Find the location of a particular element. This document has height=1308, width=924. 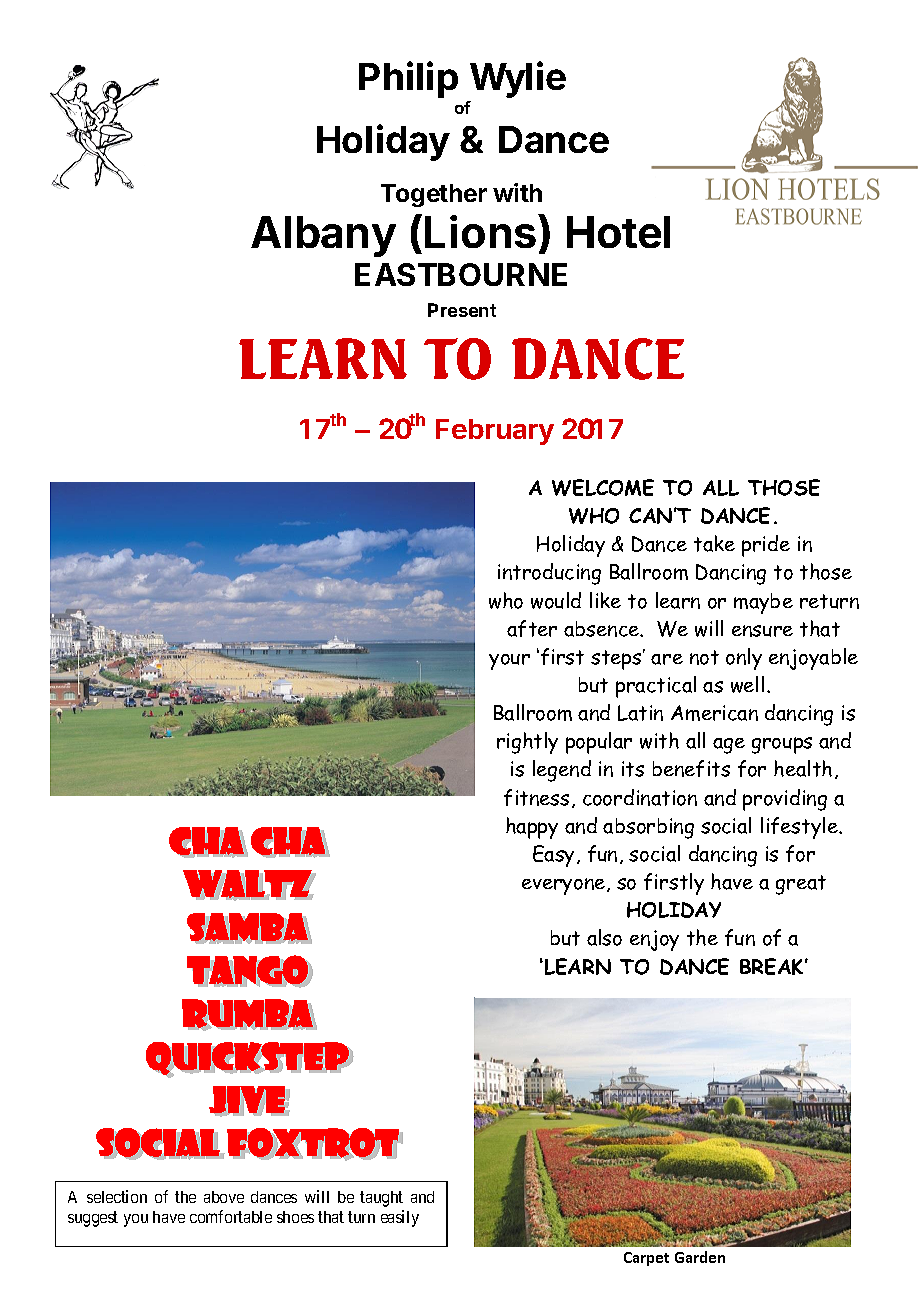

Albany is located at coordinates (323, 236).
